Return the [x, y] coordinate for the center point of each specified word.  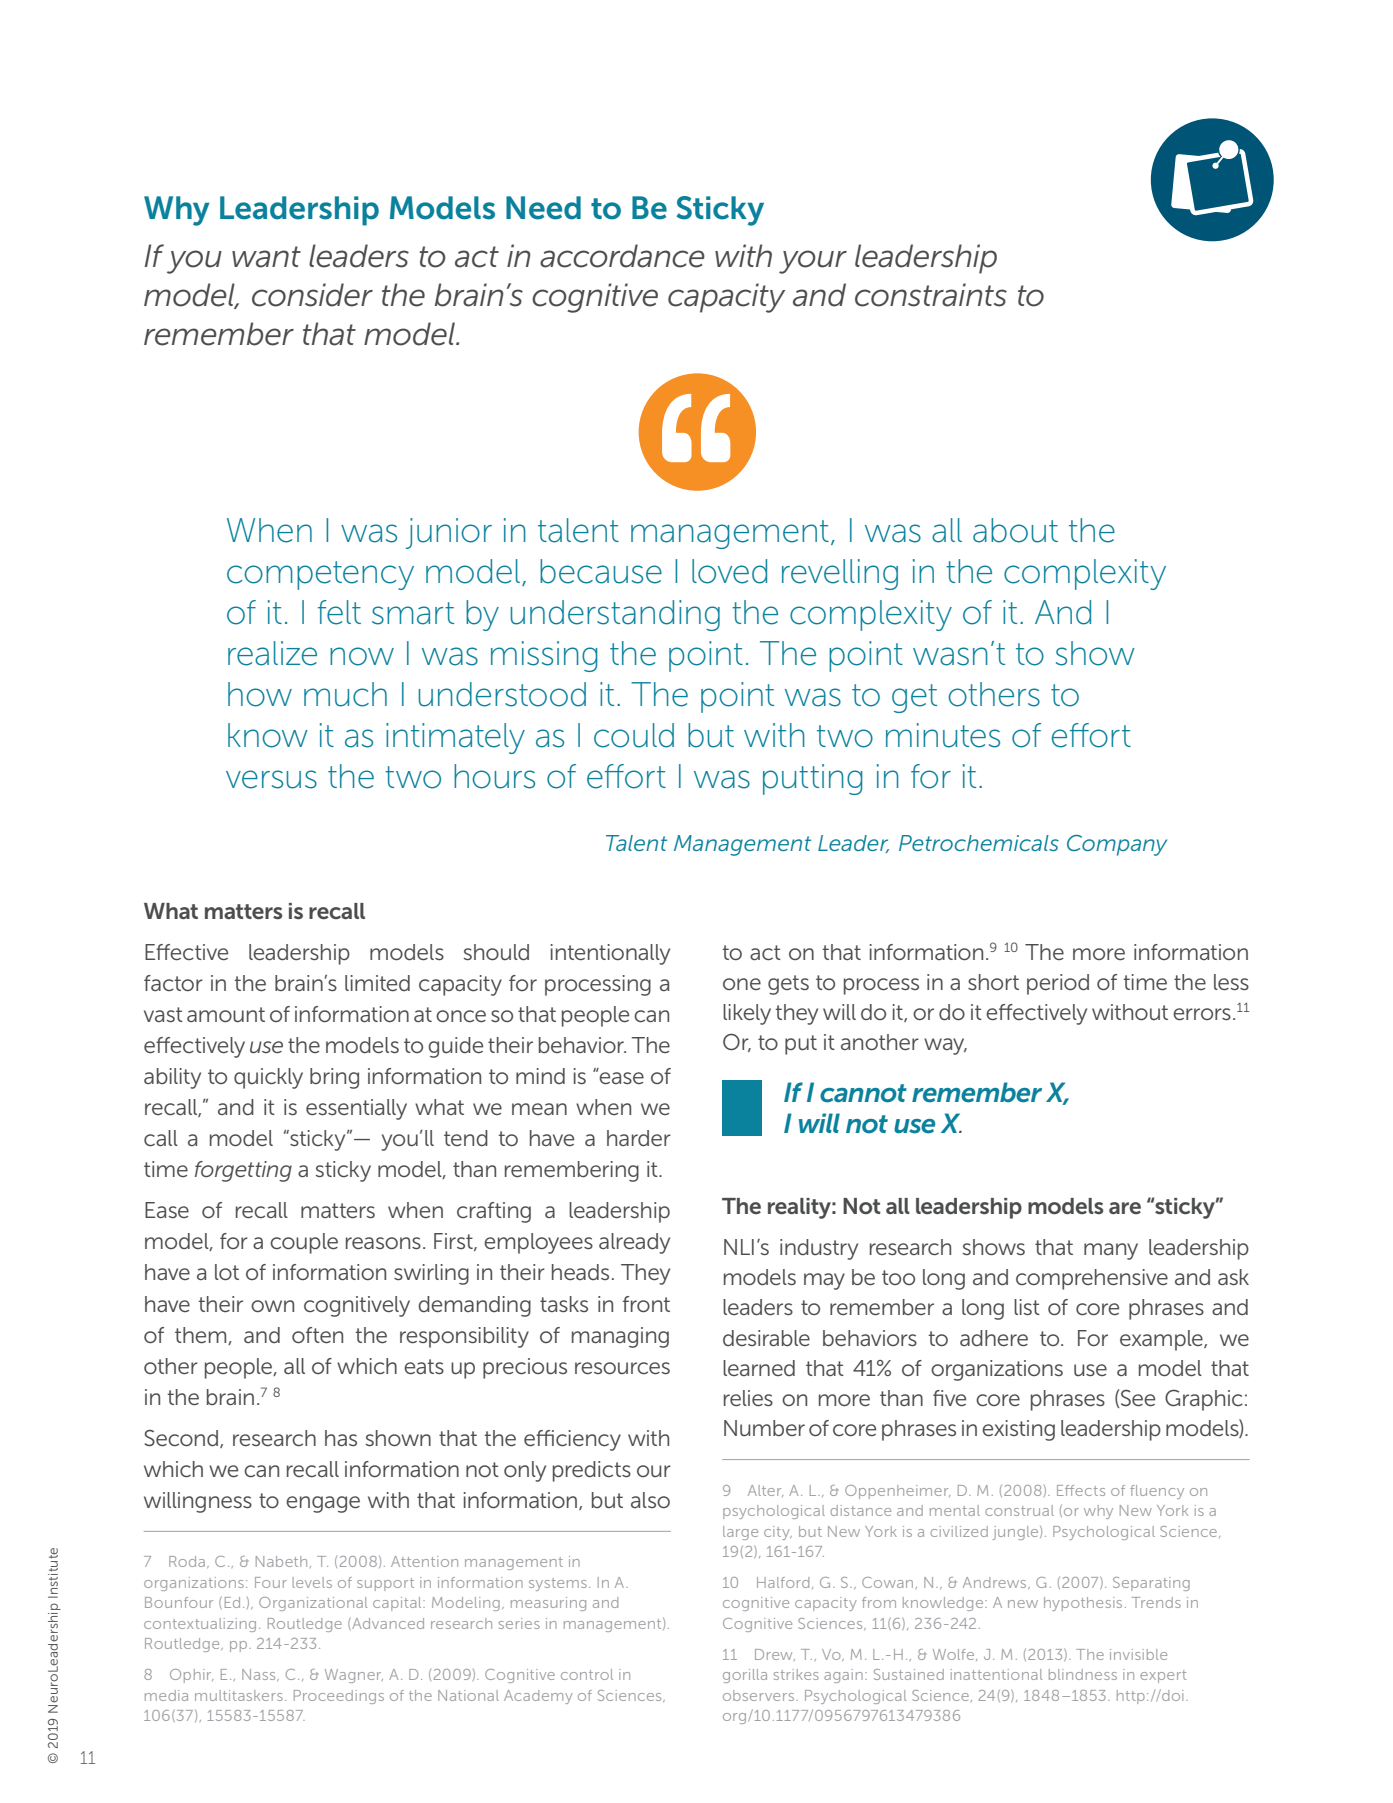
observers [760, 1695]
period [1058, 984]
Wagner [354, 1676]
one [742, 984]
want [266, 257]
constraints [931, 295]
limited [377, 983]
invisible [1138, 1654]
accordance [622, 256]
